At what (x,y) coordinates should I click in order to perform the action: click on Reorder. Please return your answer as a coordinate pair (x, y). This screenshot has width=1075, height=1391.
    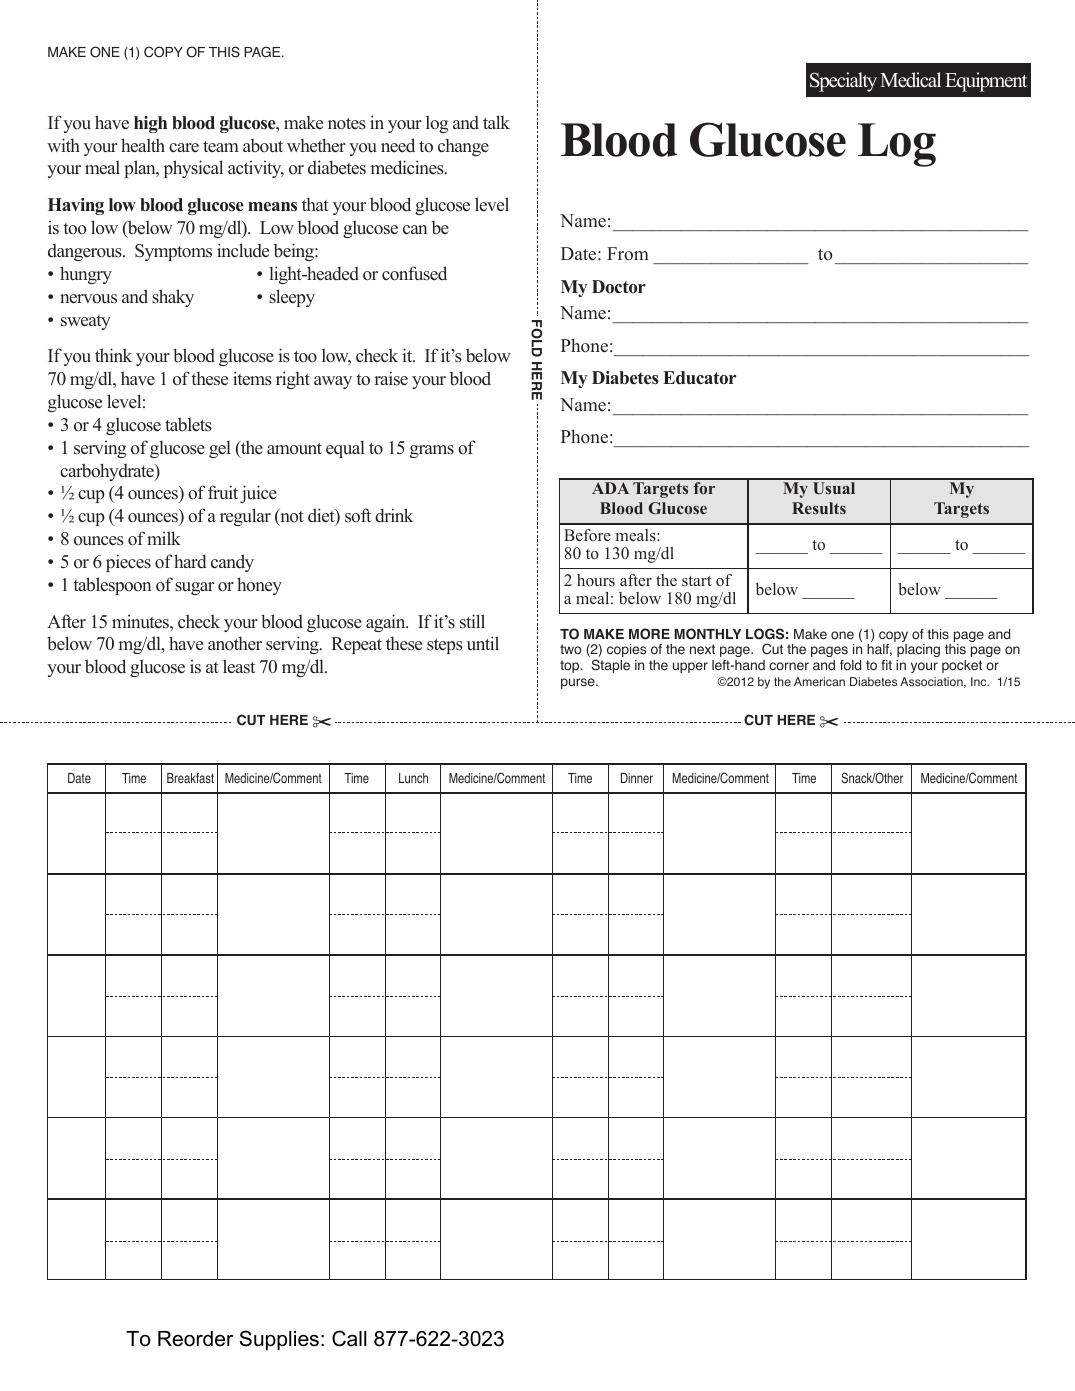
    Looking at the image, I should click on (195, 1339).
